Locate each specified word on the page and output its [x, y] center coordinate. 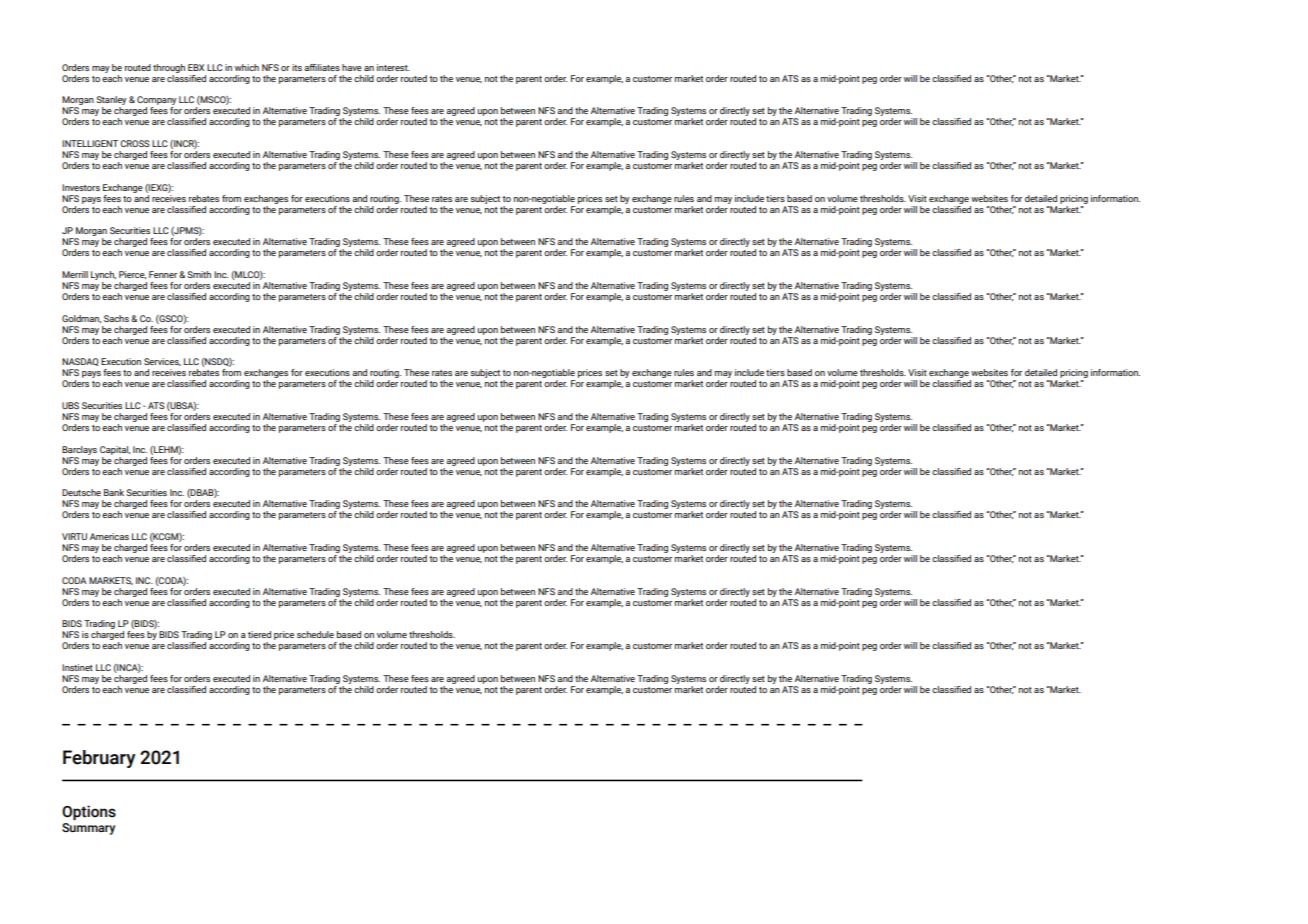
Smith [199, 274]
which [247, 67]
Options [89, 812]
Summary [88, 829]
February [99, 759]
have [352, 67]
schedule [315, 634]
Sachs [116, 318]
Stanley [111, 102]
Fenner [164, 274]
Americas [109, 536]
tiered [259, 634]
